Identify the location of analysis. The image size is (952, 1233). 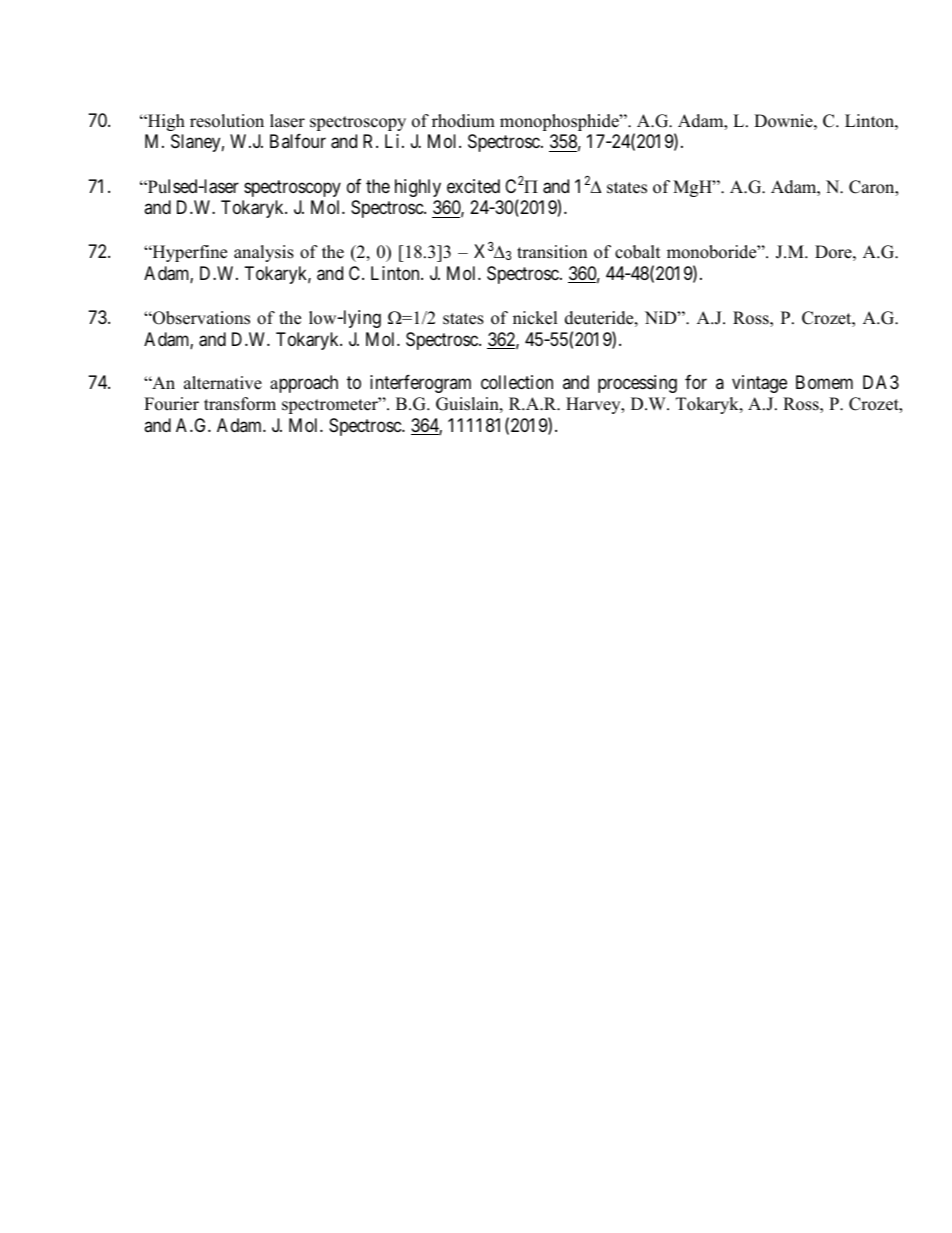
(264, 253).
